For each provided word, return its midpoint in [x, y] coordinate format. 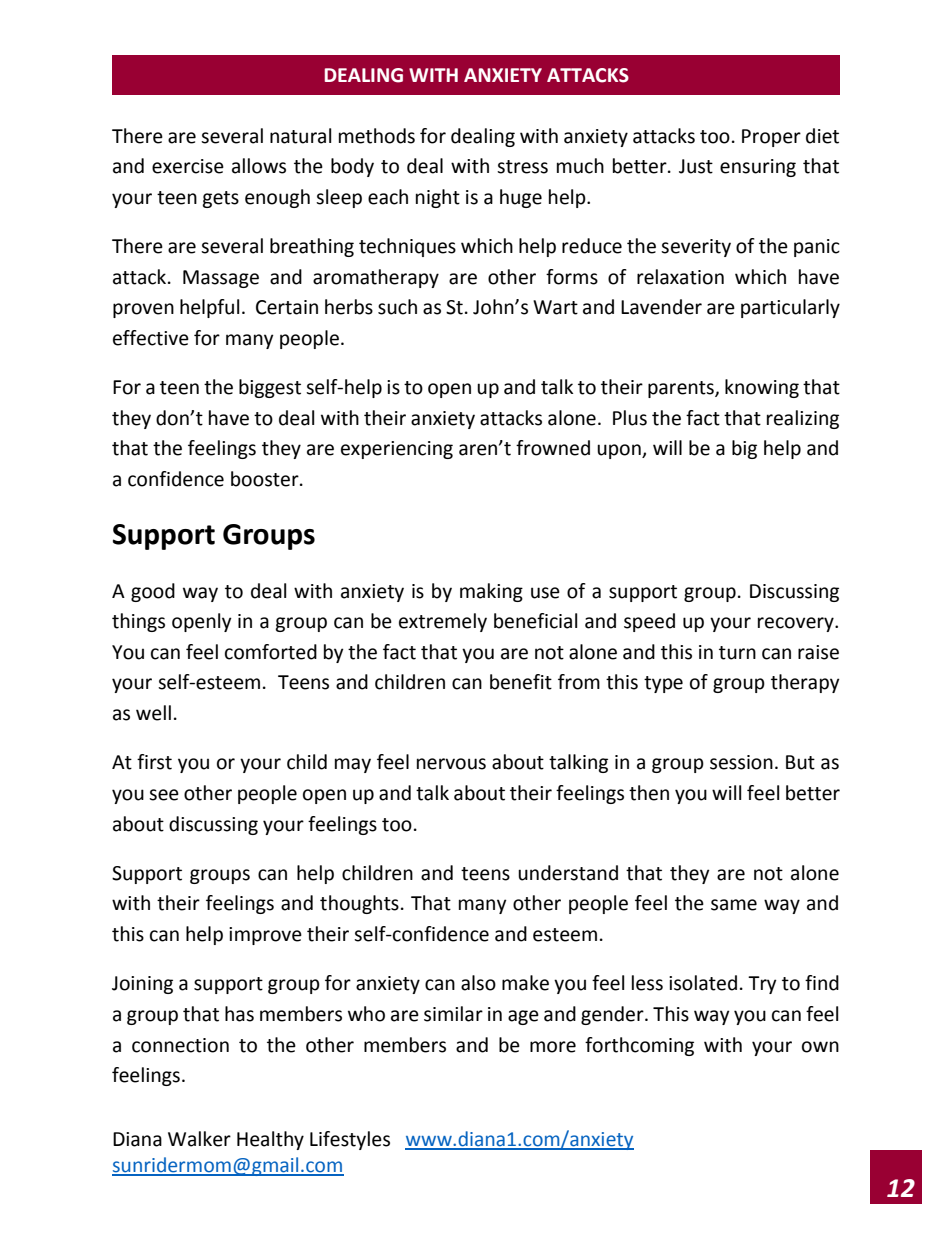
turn [737, 653]
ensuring [758, 168]
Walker [199, 1139]
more [553, 1047]
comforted [271, 652]
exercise [188, 166]
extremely [443, 622]
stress [522, 167]
